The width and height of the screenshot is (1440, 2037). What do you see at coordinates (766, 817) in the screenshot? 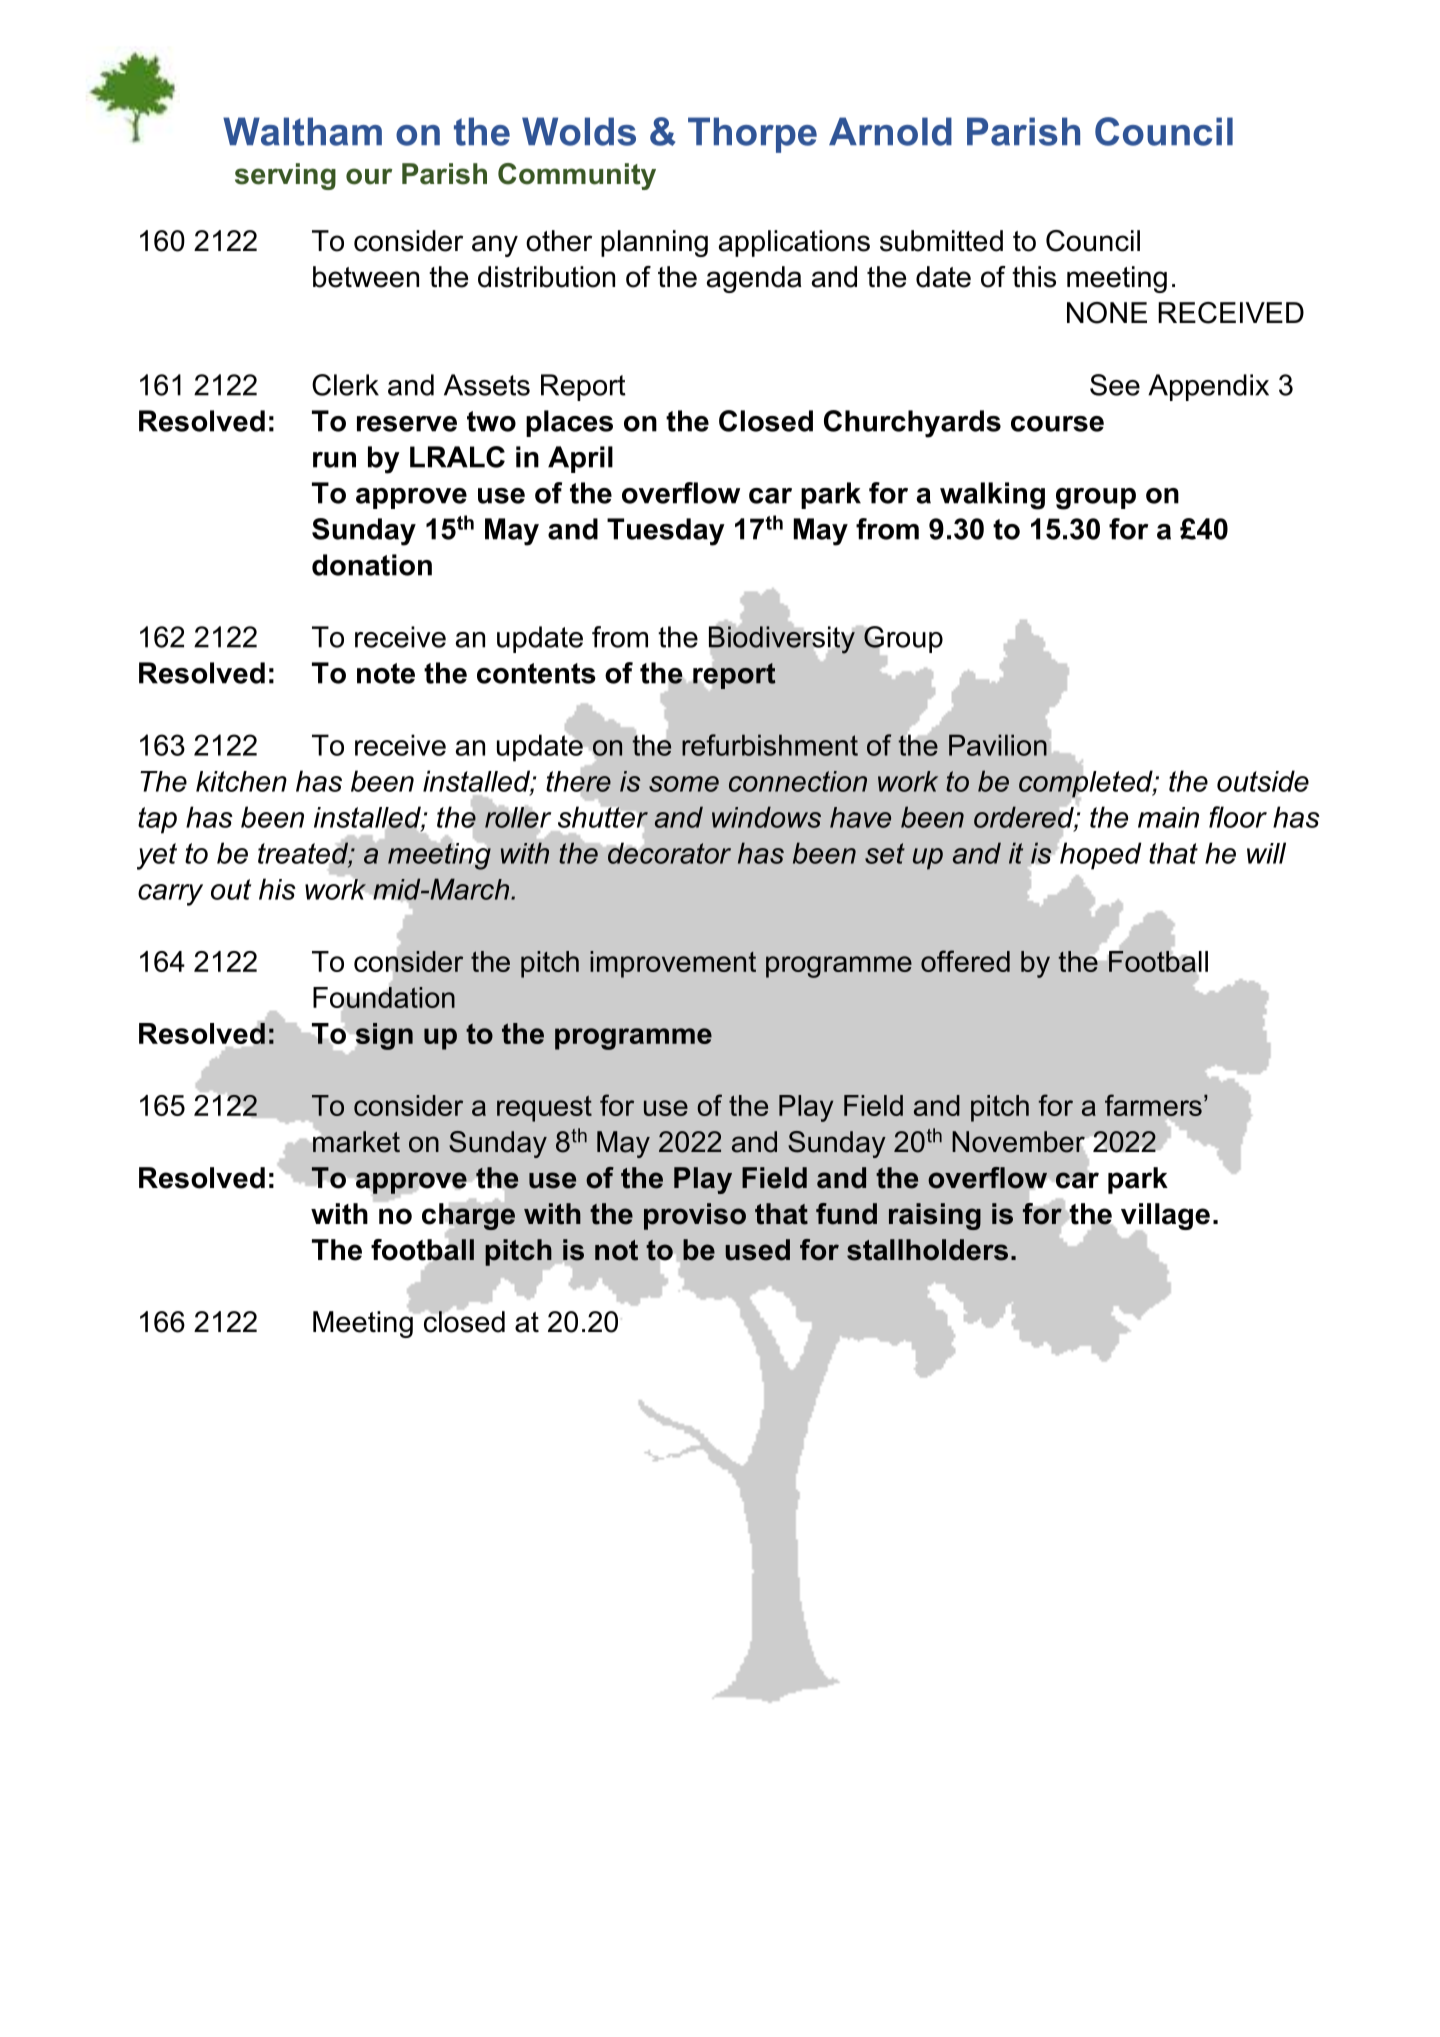
I see `windows` at bounding box center [766, 817].
